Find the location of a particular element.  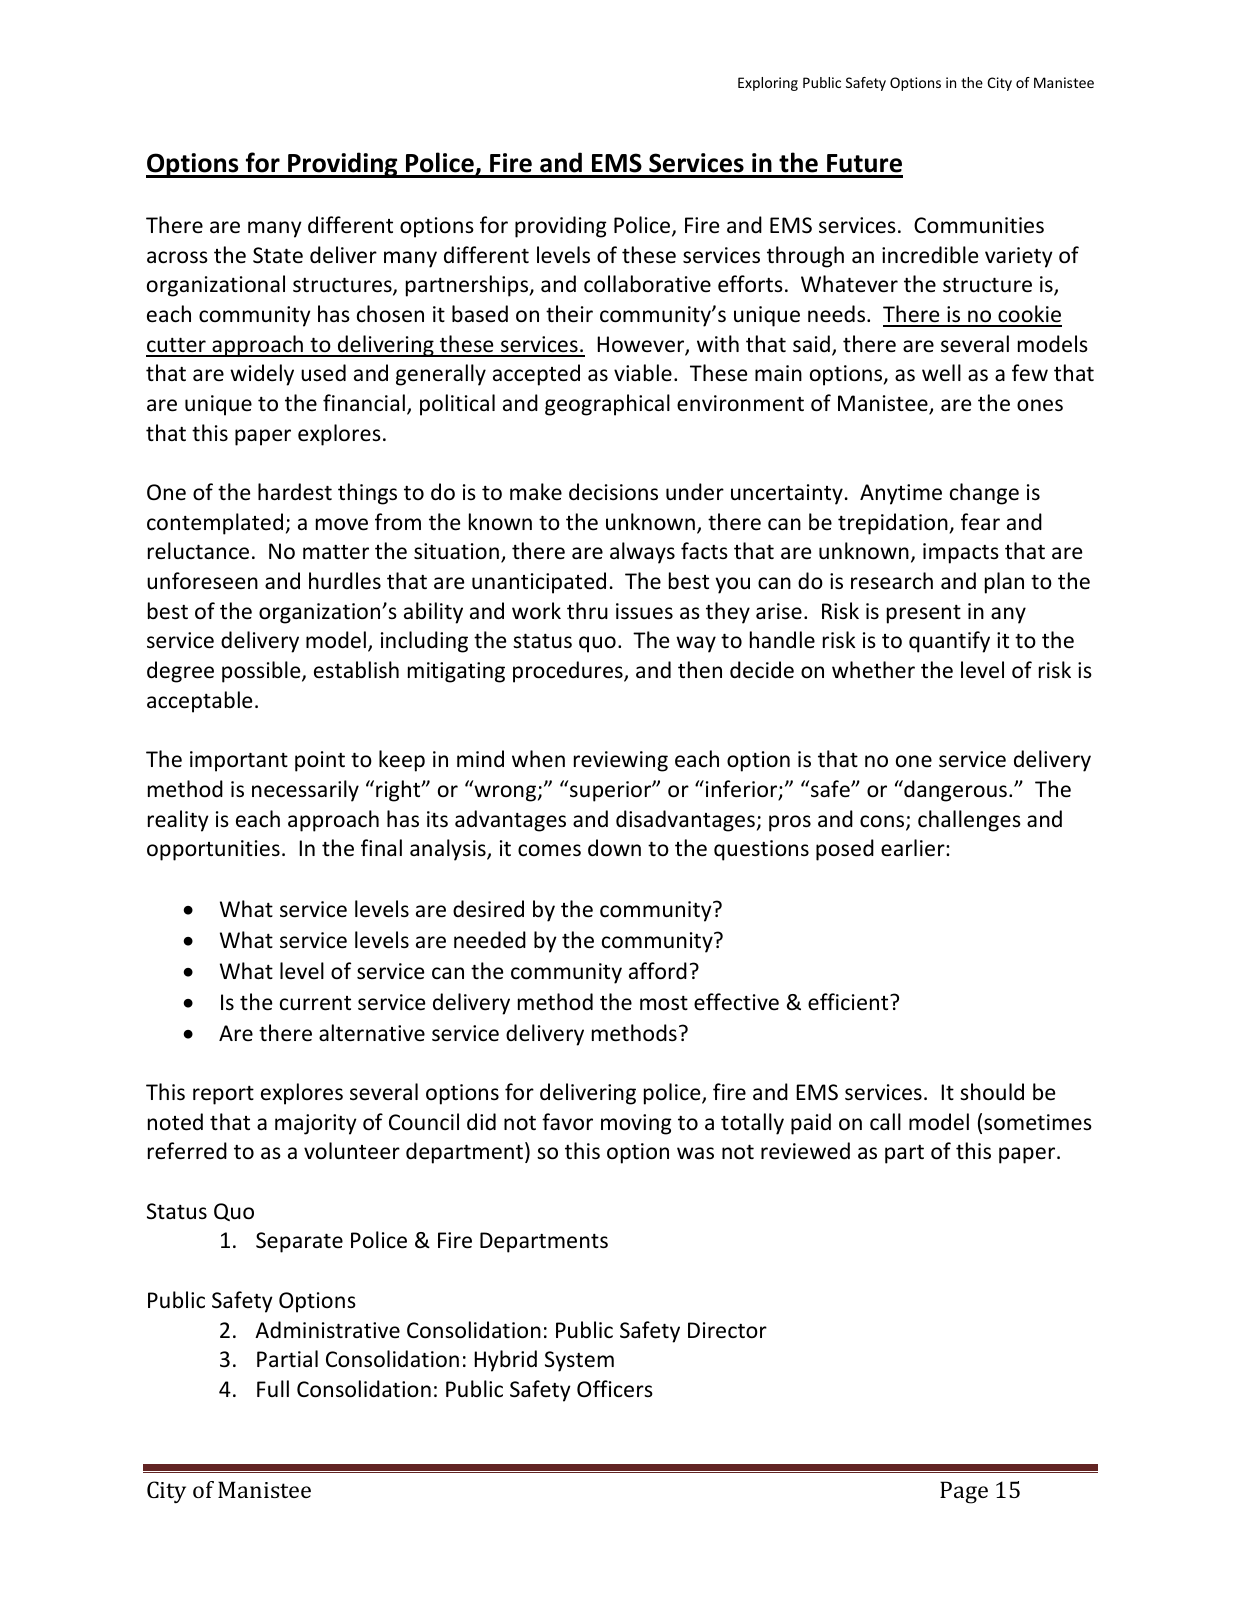

well is located at coordinates (941, 373).
